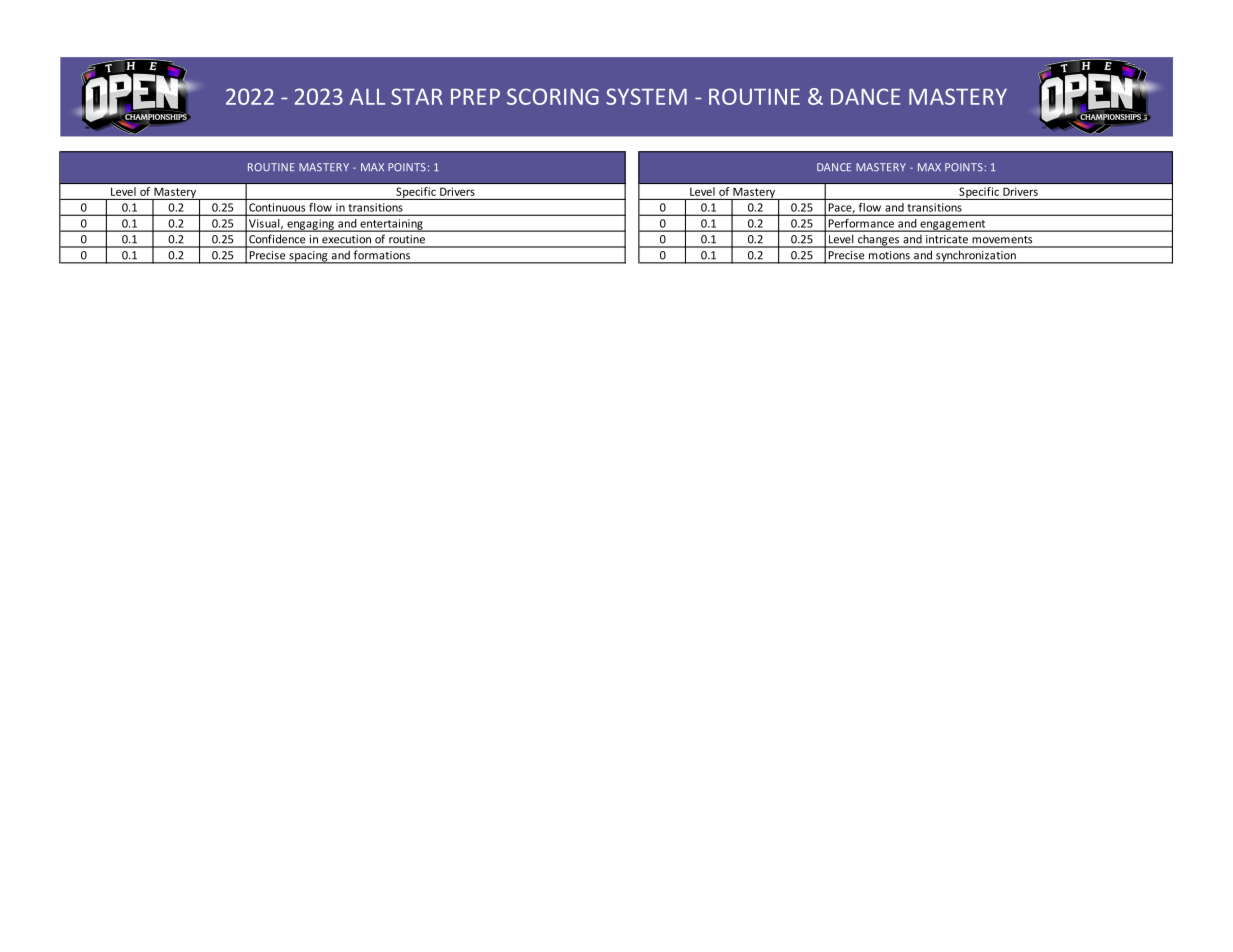 The width and height of the page is (1233, 952). What do you see at coordinates (553, 96) in the page?
I see `SCORING` at bounding box center [553, 96].
